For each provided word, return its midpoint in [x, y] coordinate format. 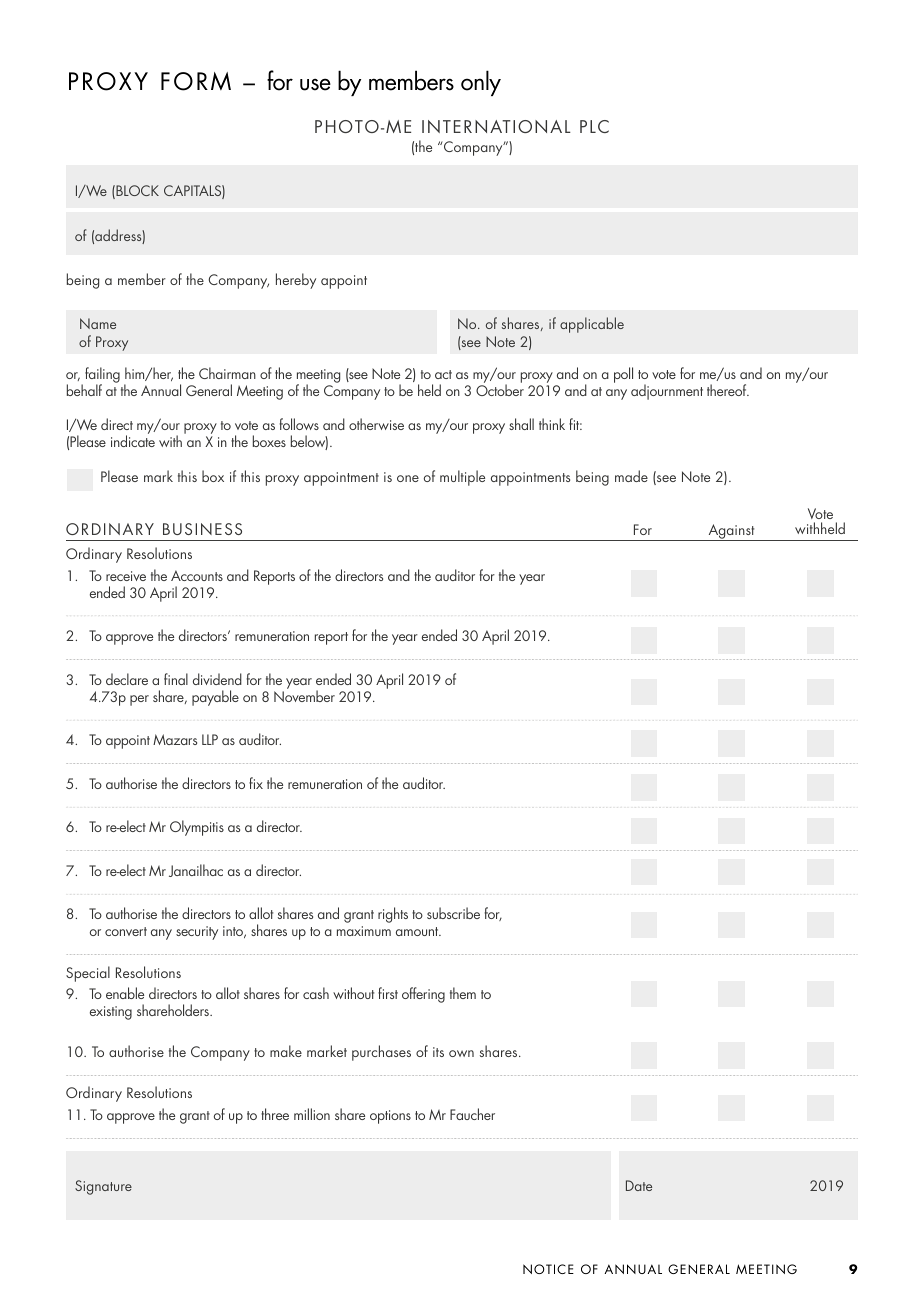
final [176, 679]
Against [731, 532]
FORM [196, 81]
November [304, 695]
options [390, 1117]
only [481, 83]
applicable [592, 325]
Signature [103, 1187]
